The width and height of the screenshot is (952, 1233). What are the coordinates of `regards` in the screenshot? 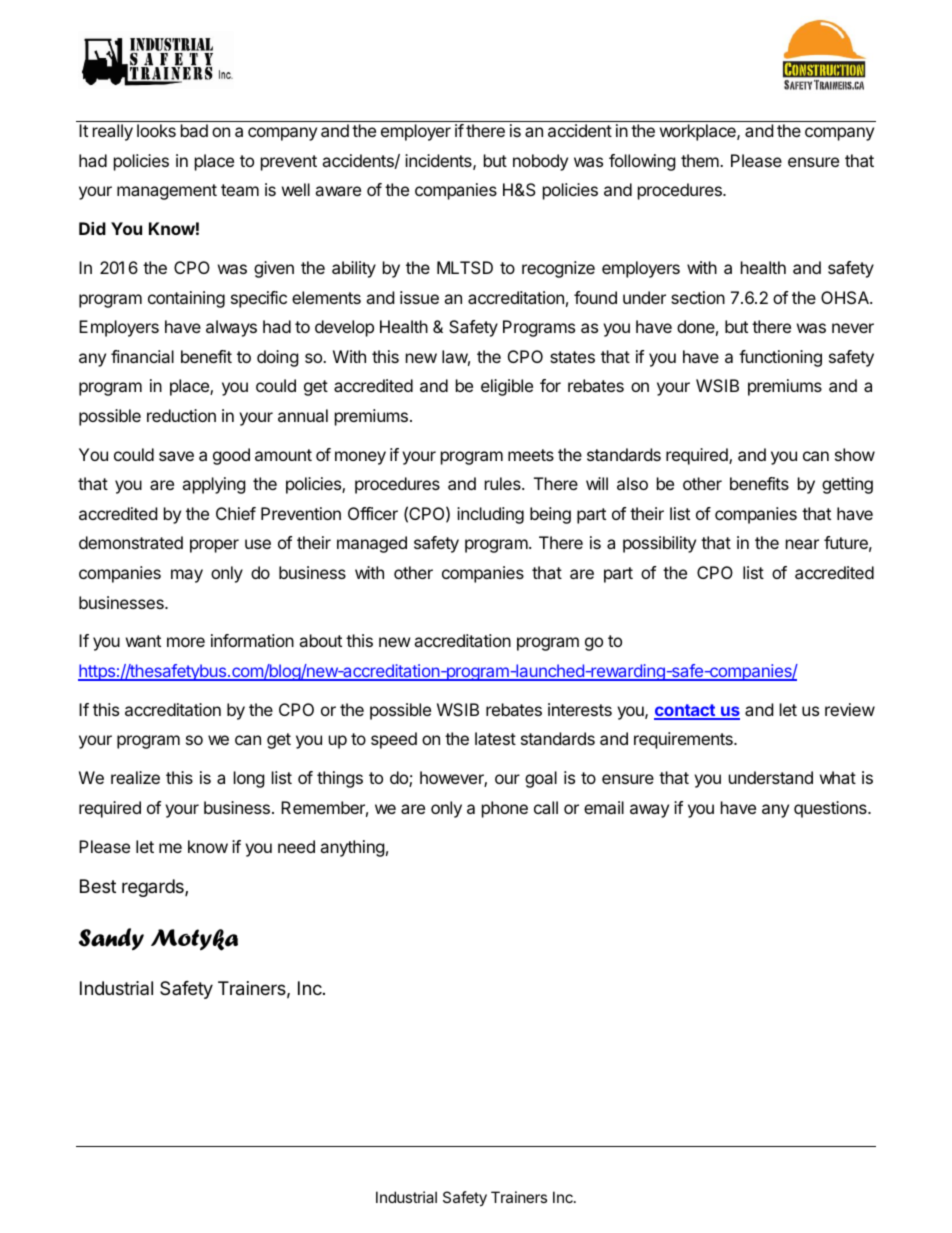 It's located at (154, 888).
